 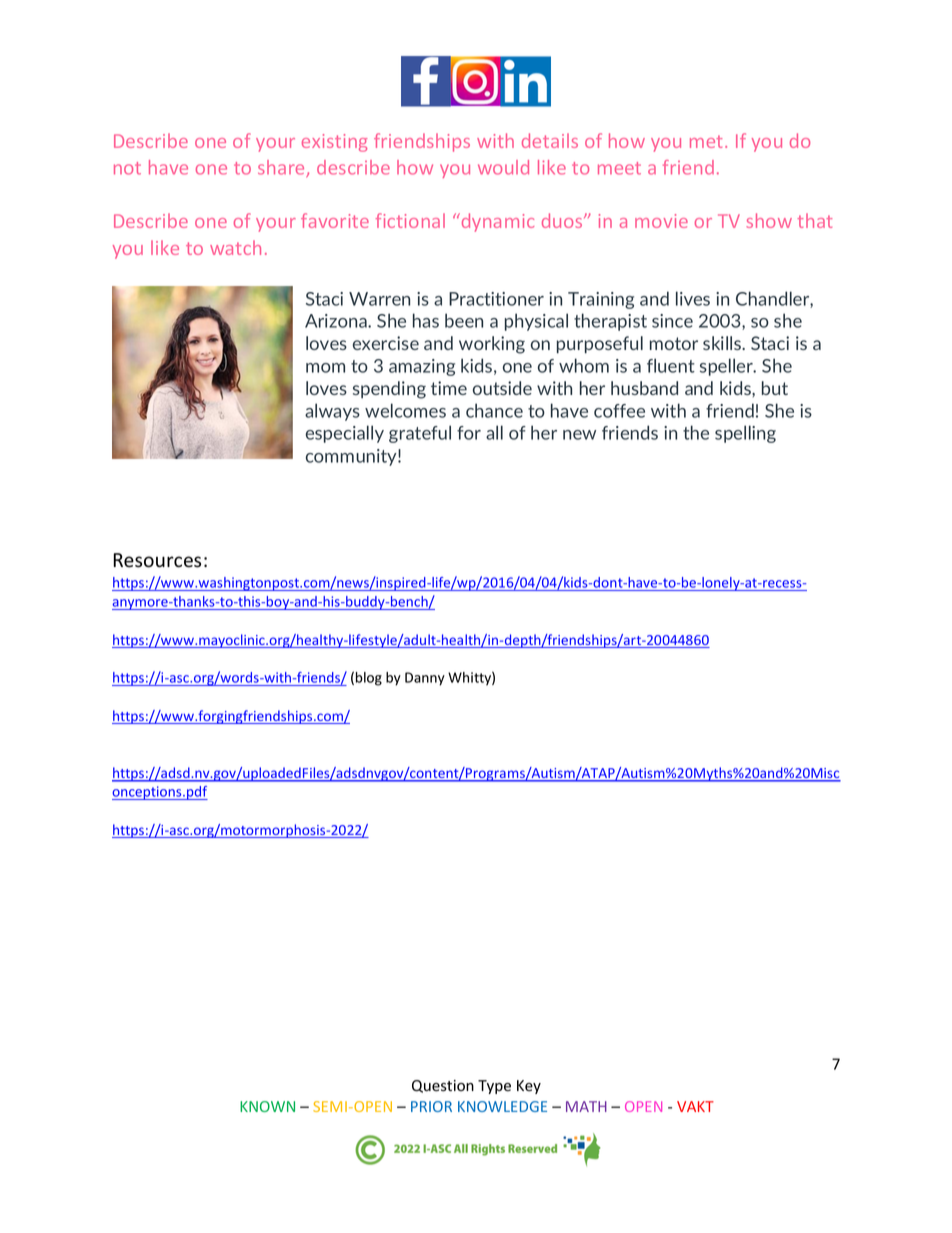 What do you see at coordinates (586, 1106) in the screenshot?
I see `MATH` at bounding box center [586, 1106].
